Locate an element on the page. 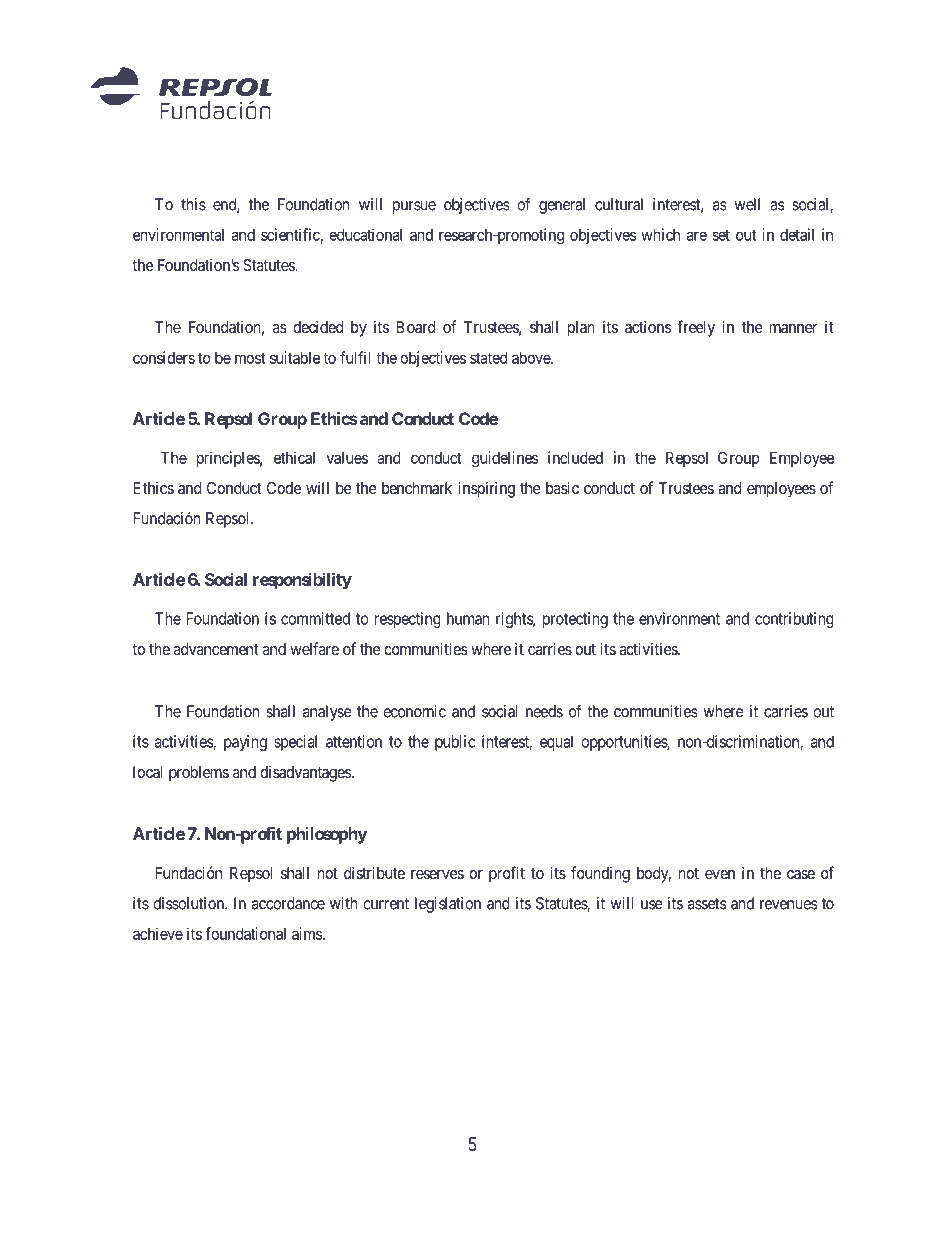 The width and height of the page is (952, 1233). human is located at coordinates (468, 618).
